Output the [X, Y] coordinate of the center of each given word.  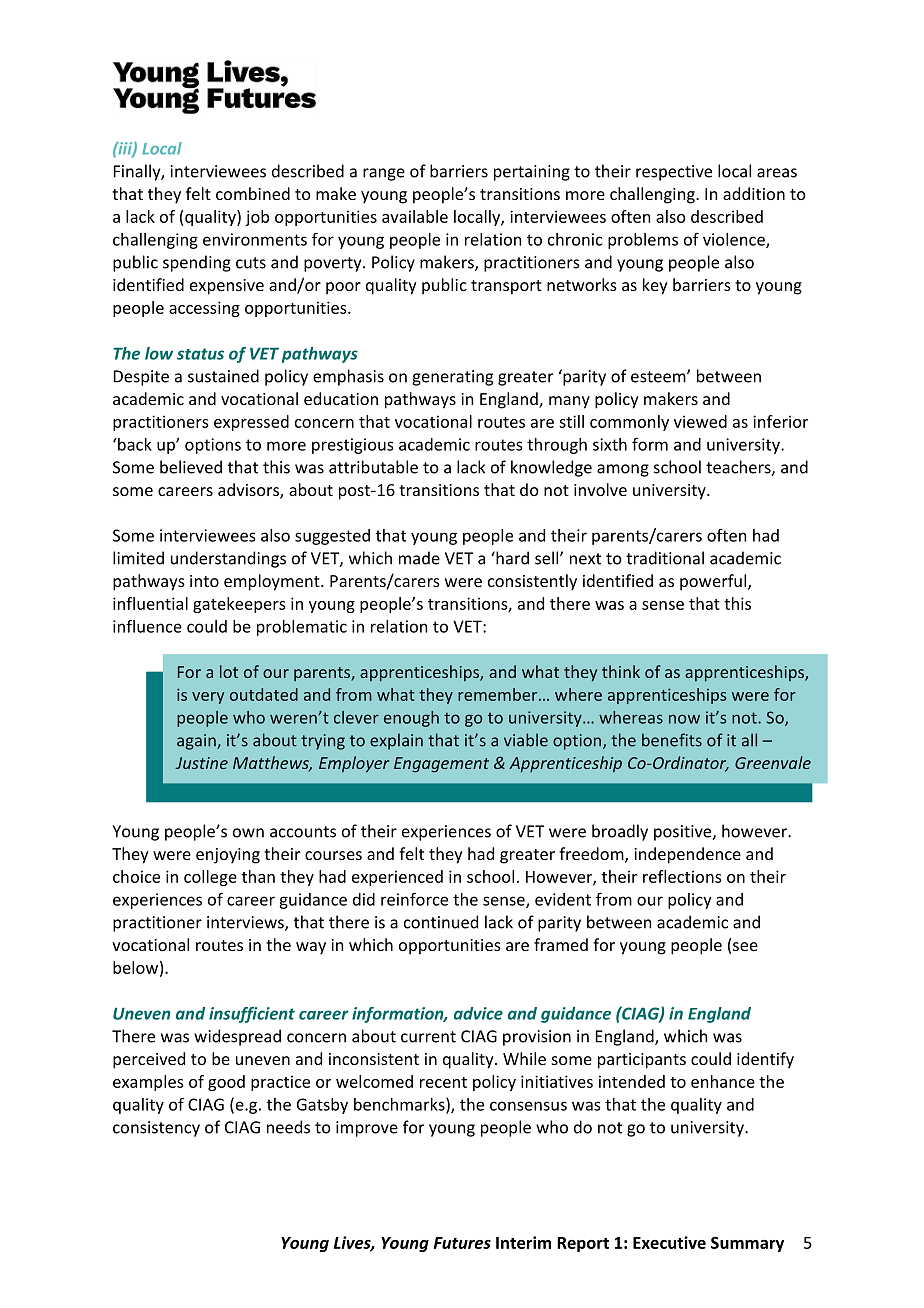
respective [674, 173]
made [419, 558]
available [415, 216]
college [210, 878]
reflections [682, 876]
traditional [665, 558]
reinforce [414, 899]
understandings [228, 559]
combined [253, 193]
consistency [156, 1129]
